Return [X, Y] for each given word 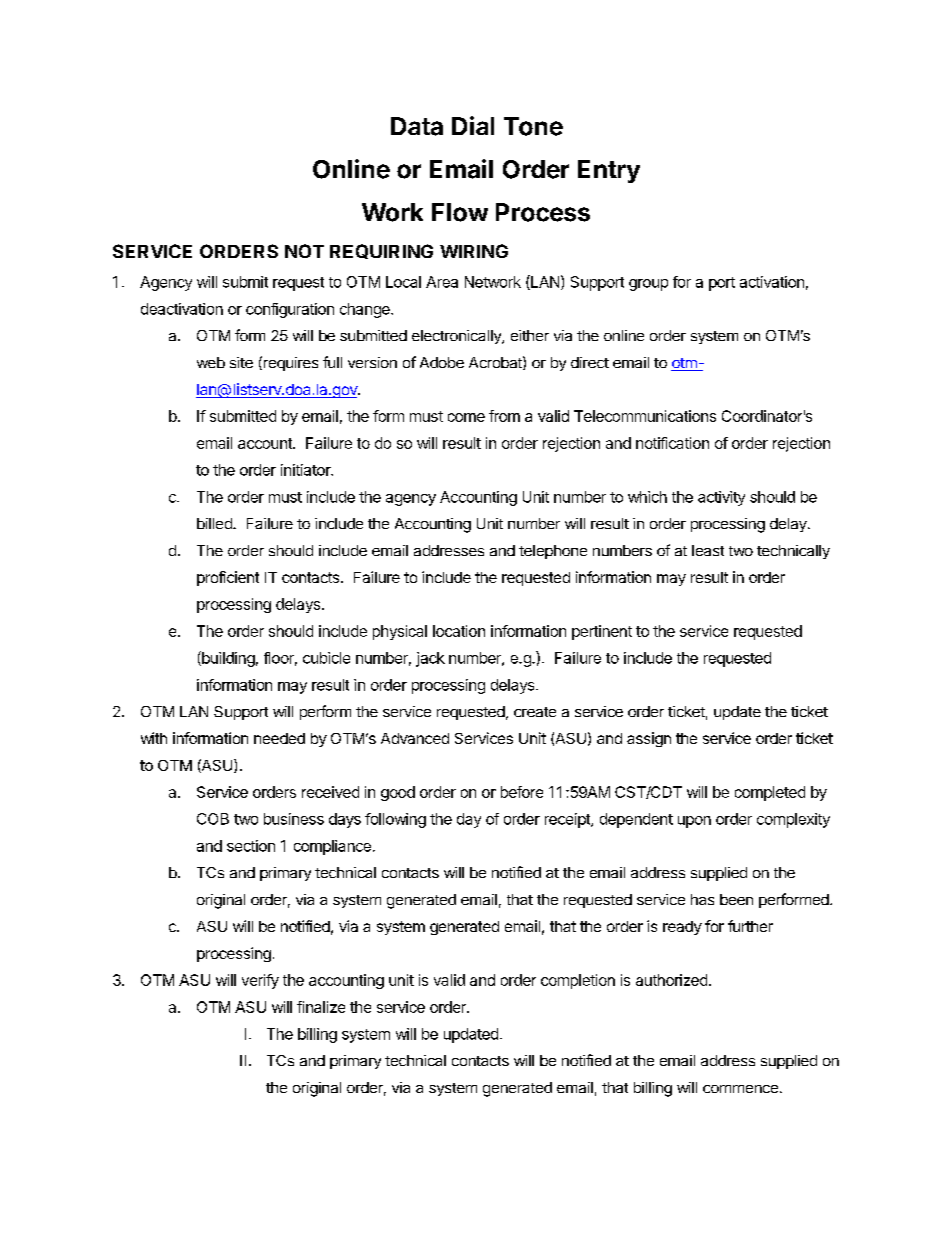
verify [260, 981]
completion [578, 981]
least [708, 550]
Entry [609, 171]
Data [417, 126]
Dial [473, 125]
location [459, 631]
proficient [228, 578]
